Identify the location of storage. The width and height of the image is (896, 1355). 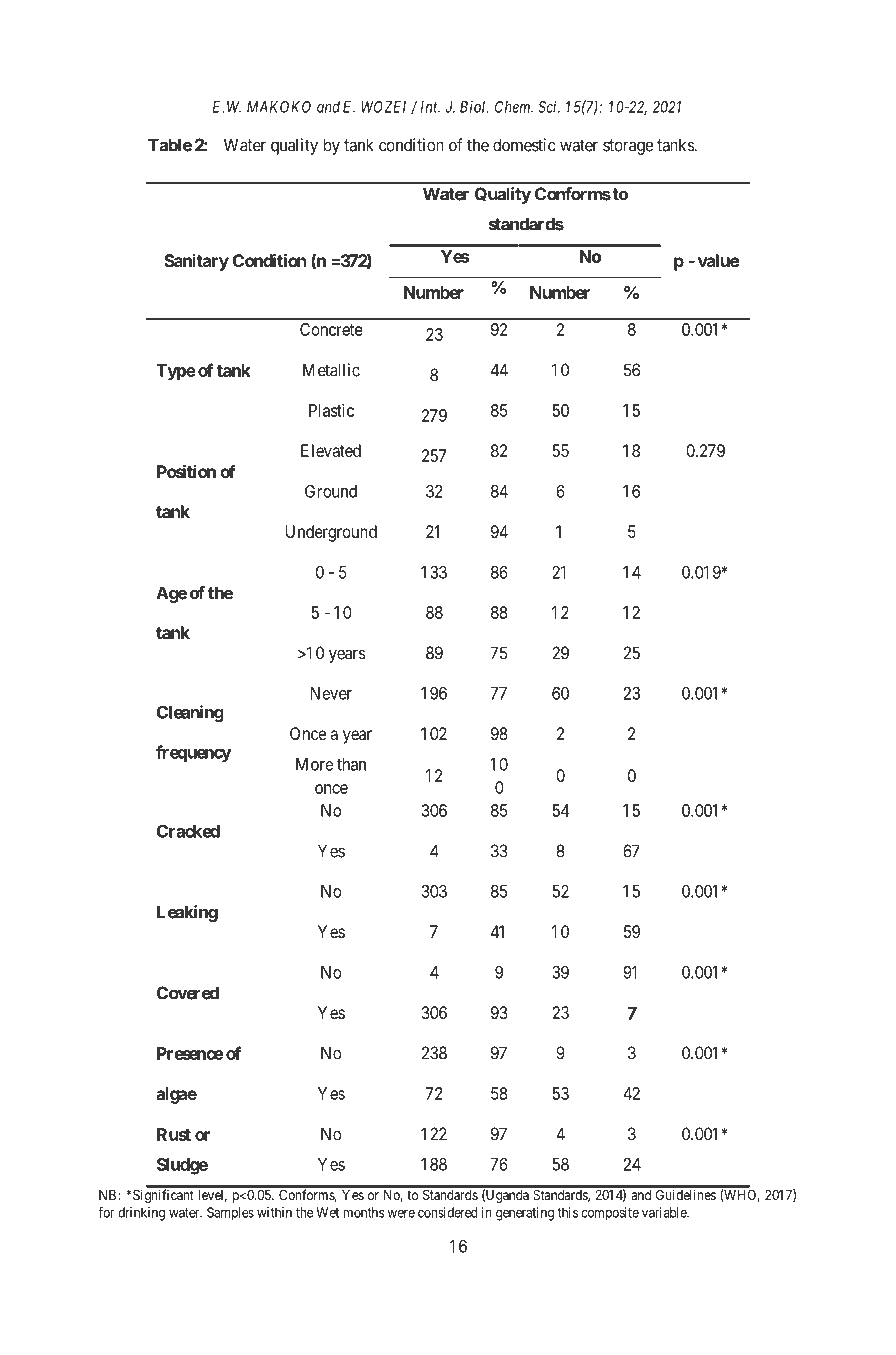
(628, 147).
